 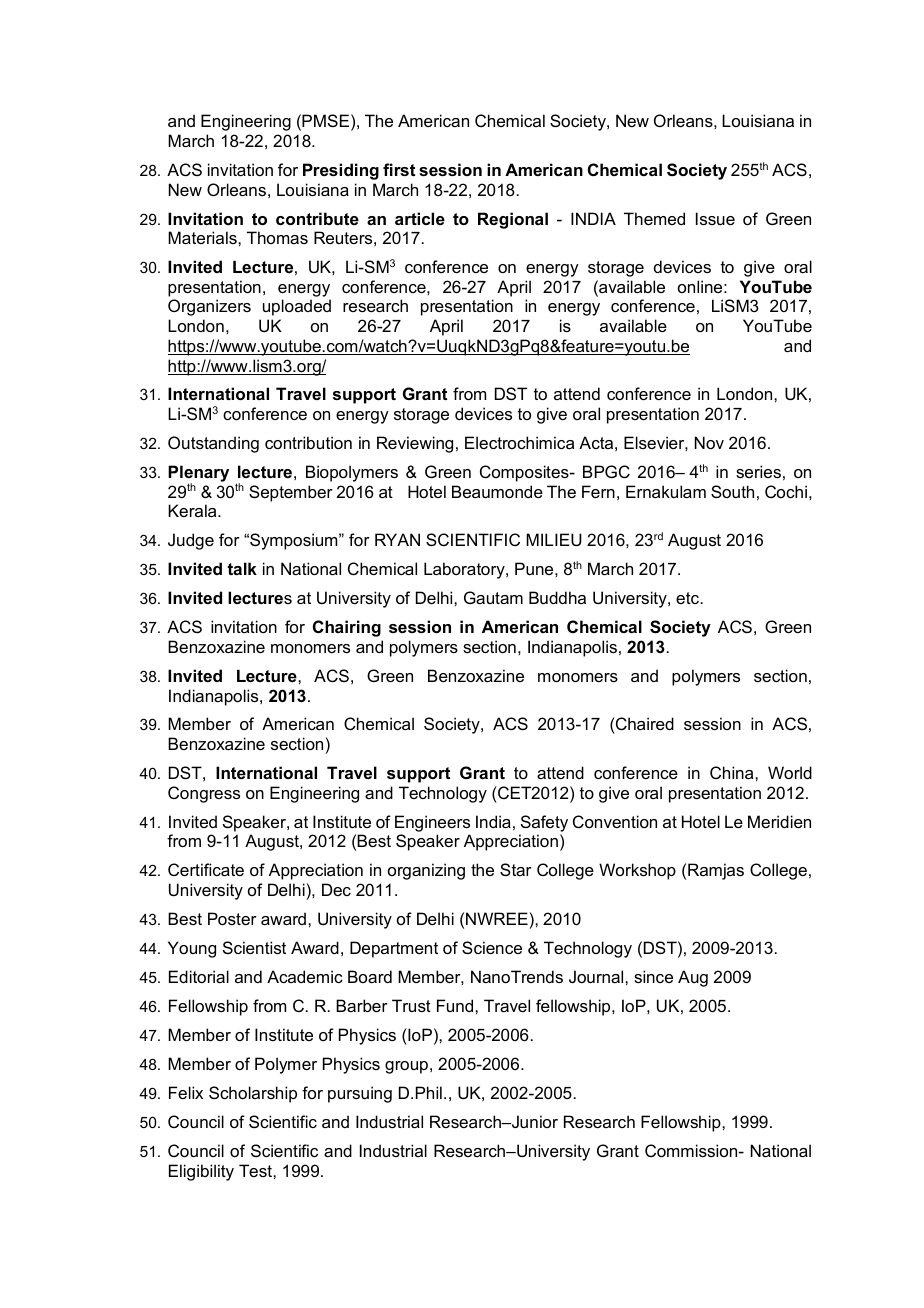 I want to click on Chairing, so click(x=347, y=628).
